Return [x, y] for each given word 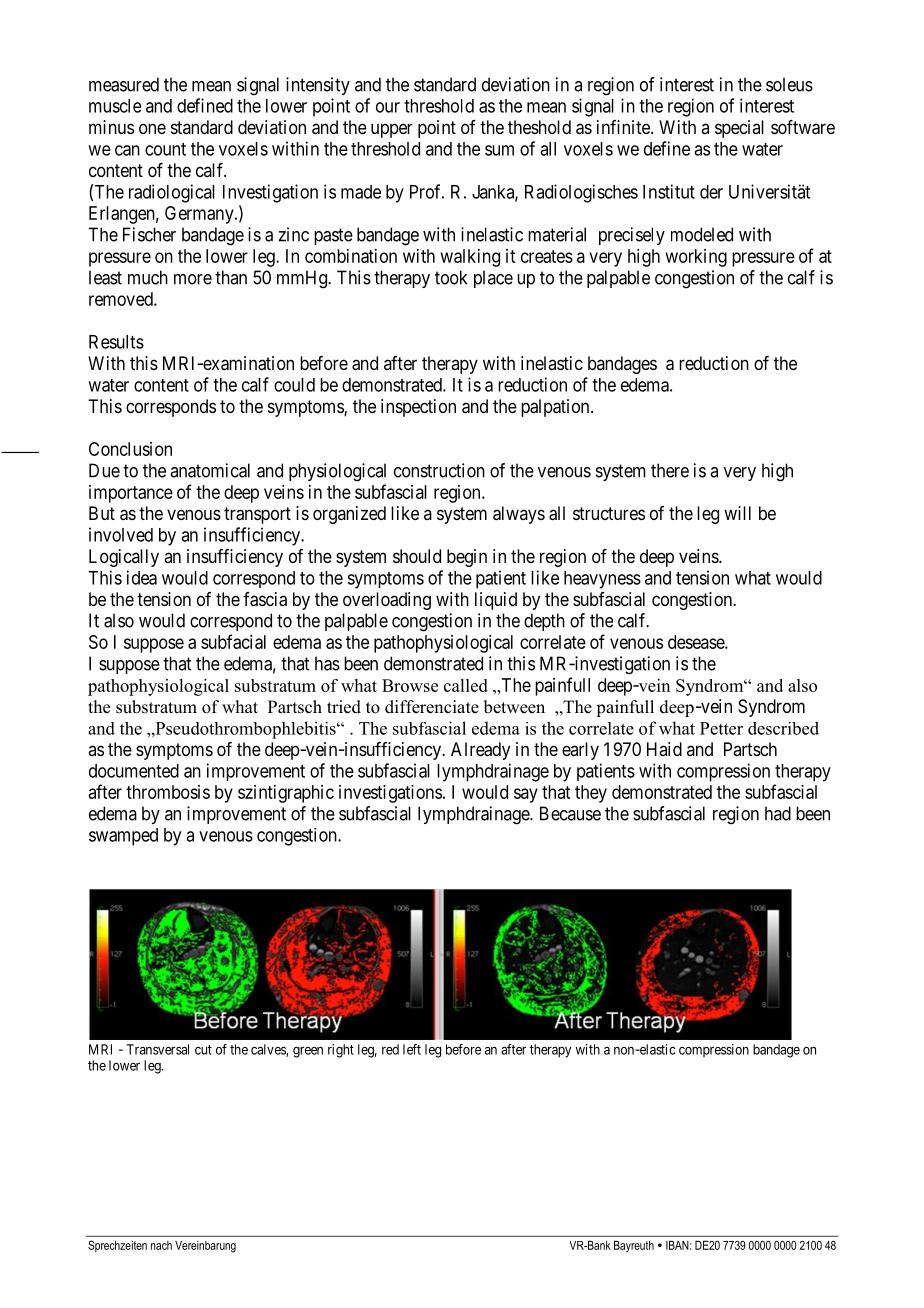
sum [499, 150]
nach [161, 1245]
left [412, 1049]
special [739, 129]
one [152, 128]
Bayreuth [634, 1246]
